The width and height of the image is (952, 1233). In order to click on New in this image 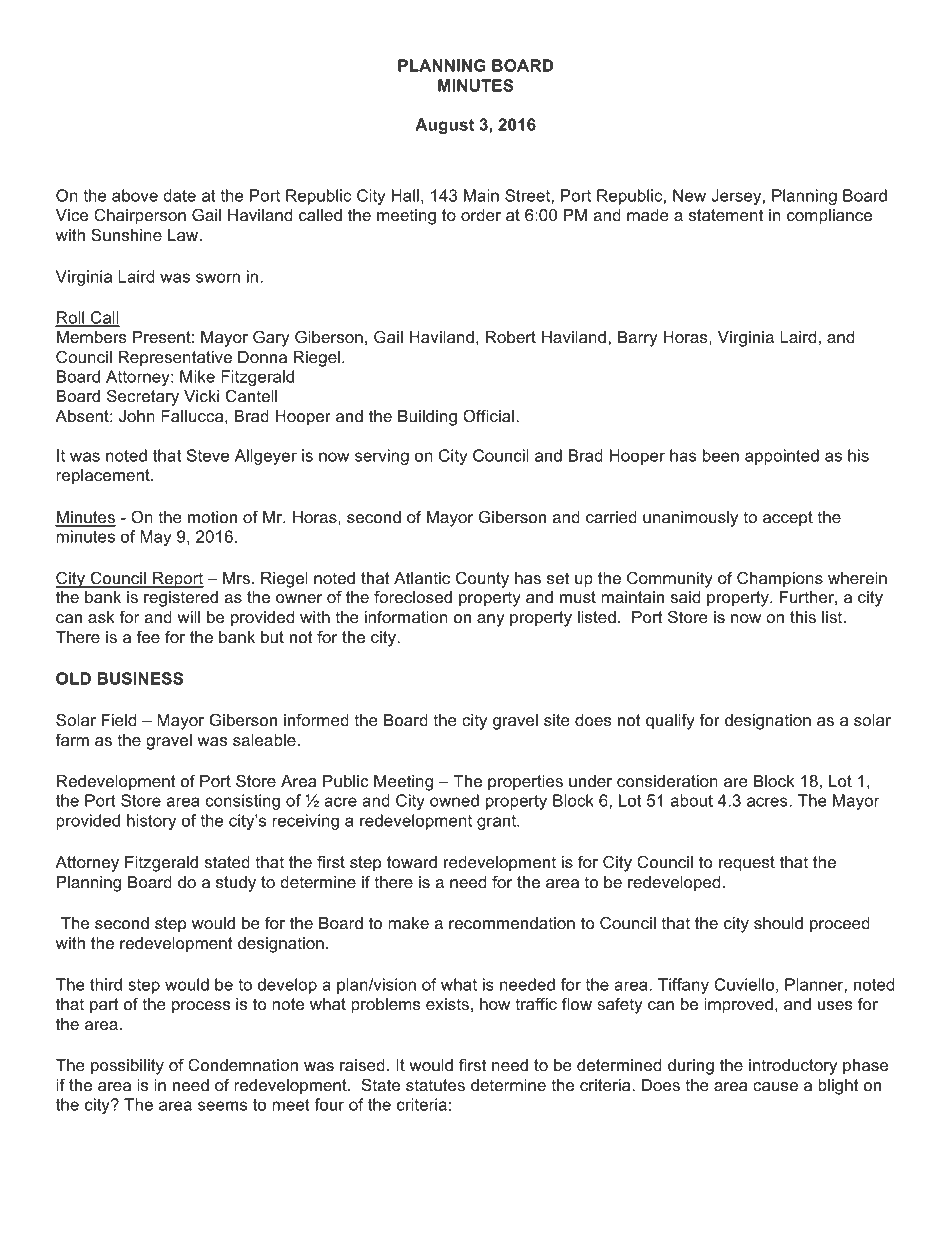, I will do `click(689, 195)`.
